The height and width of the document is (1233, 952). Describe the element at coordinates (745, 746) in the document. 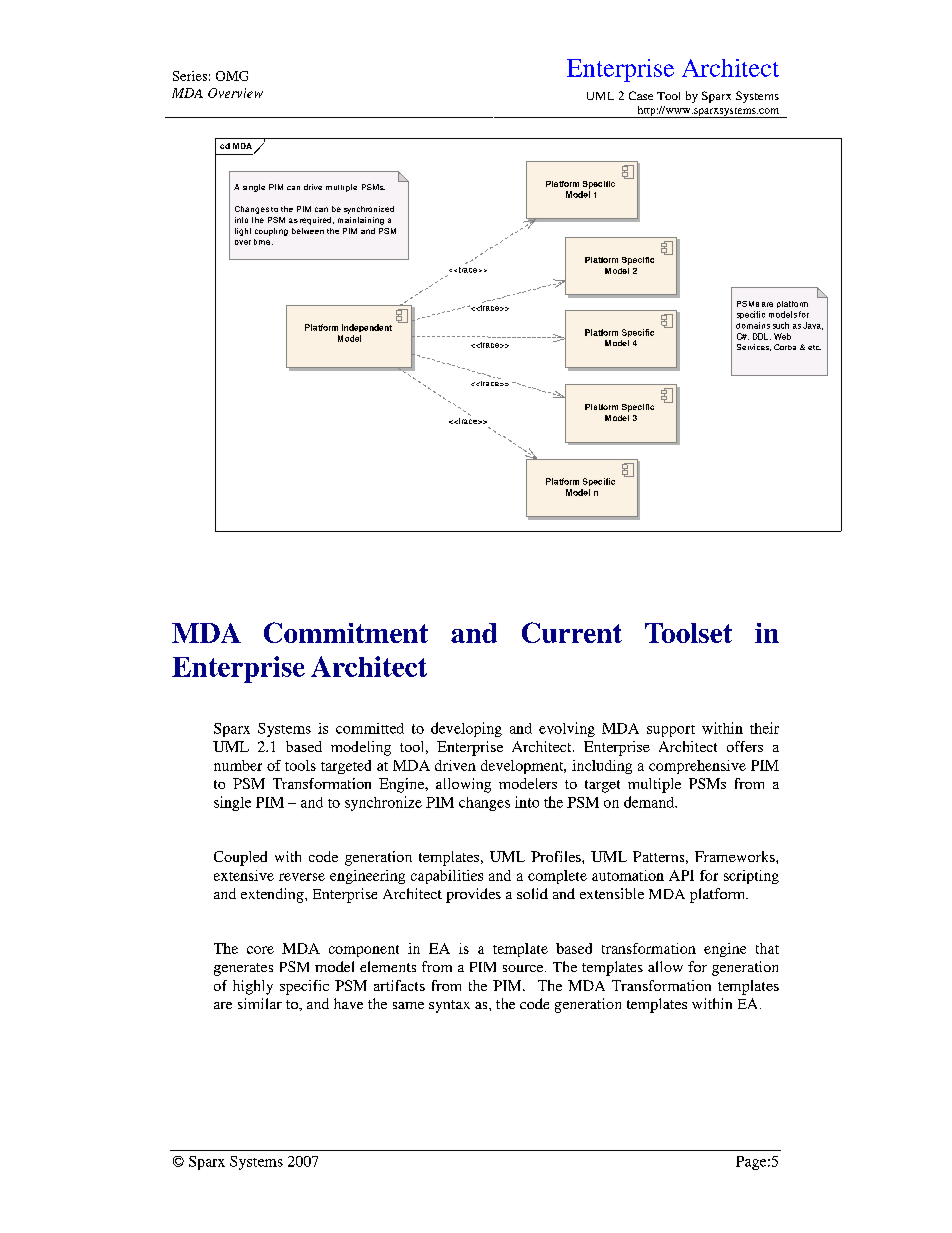

I see `offers` at that location.
